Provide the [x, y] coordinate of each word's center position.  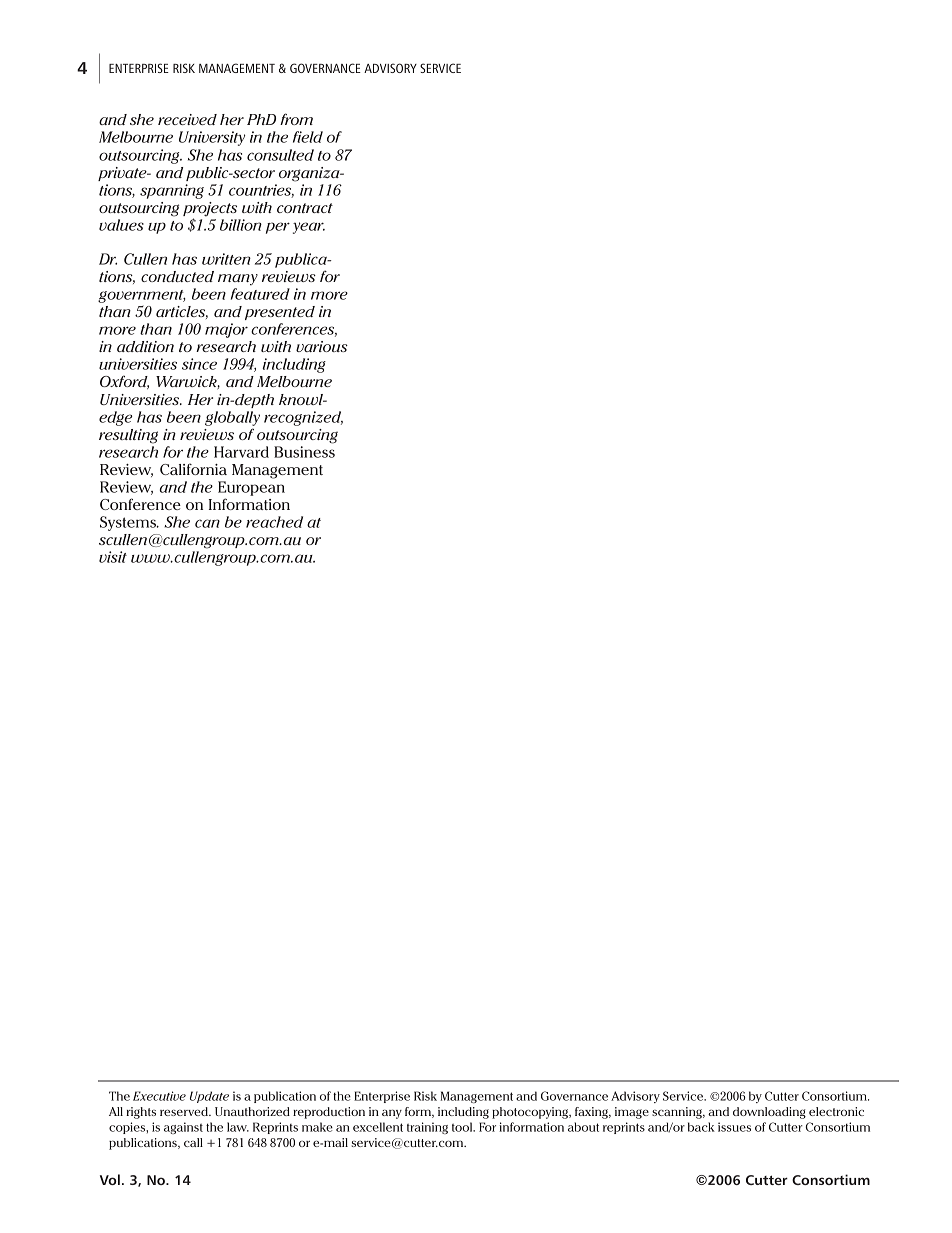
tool [463, 1127]
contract [305, 208]
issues [734, 1127]
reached [274, 522]
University [212, 138]
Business [304, 452]
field [308, 137]
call [193, 1142]
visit [113, 557]
